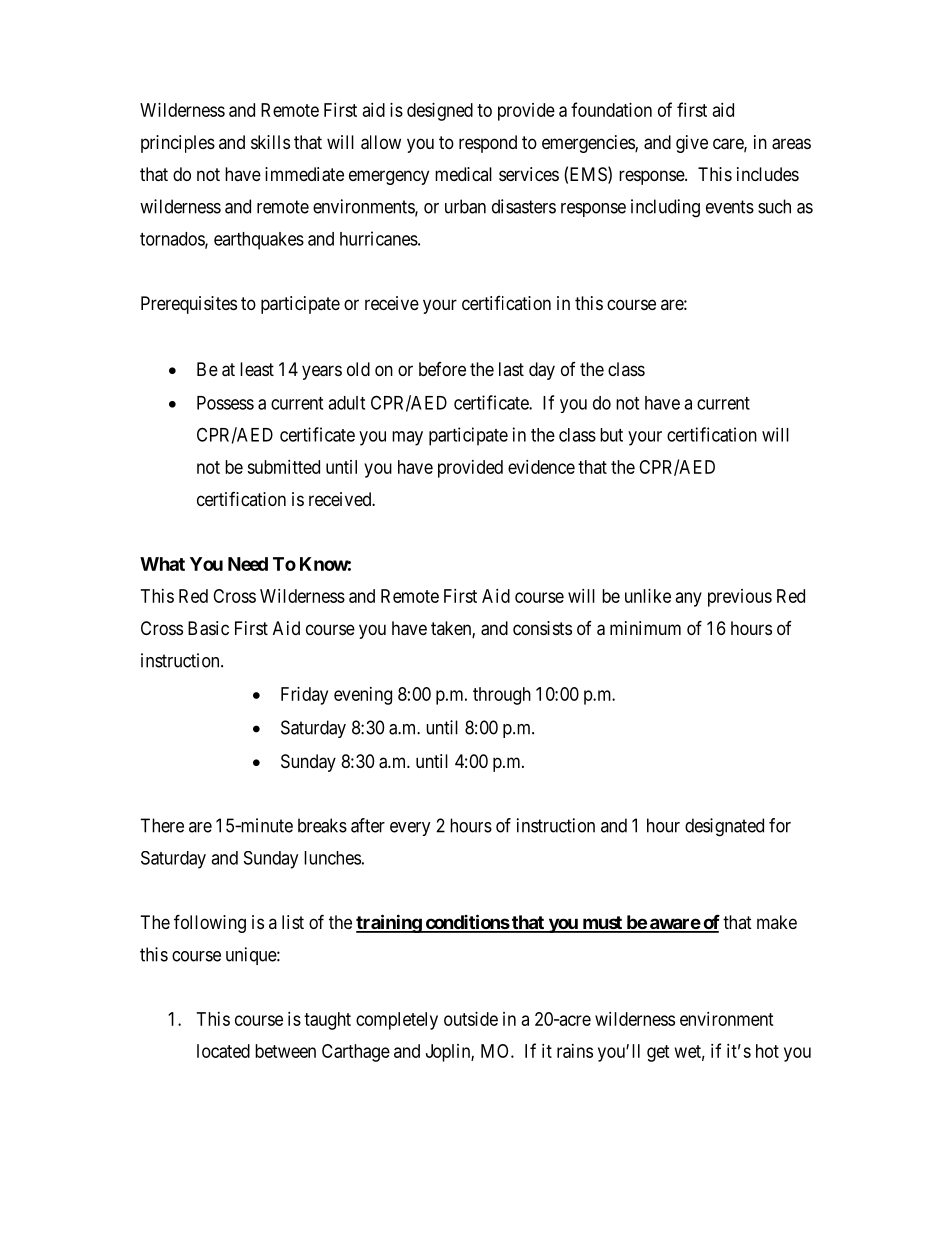  What do you see at coordinates (692, 144) in the screenshot?
I see `give` at bounding box center [692, 144].
